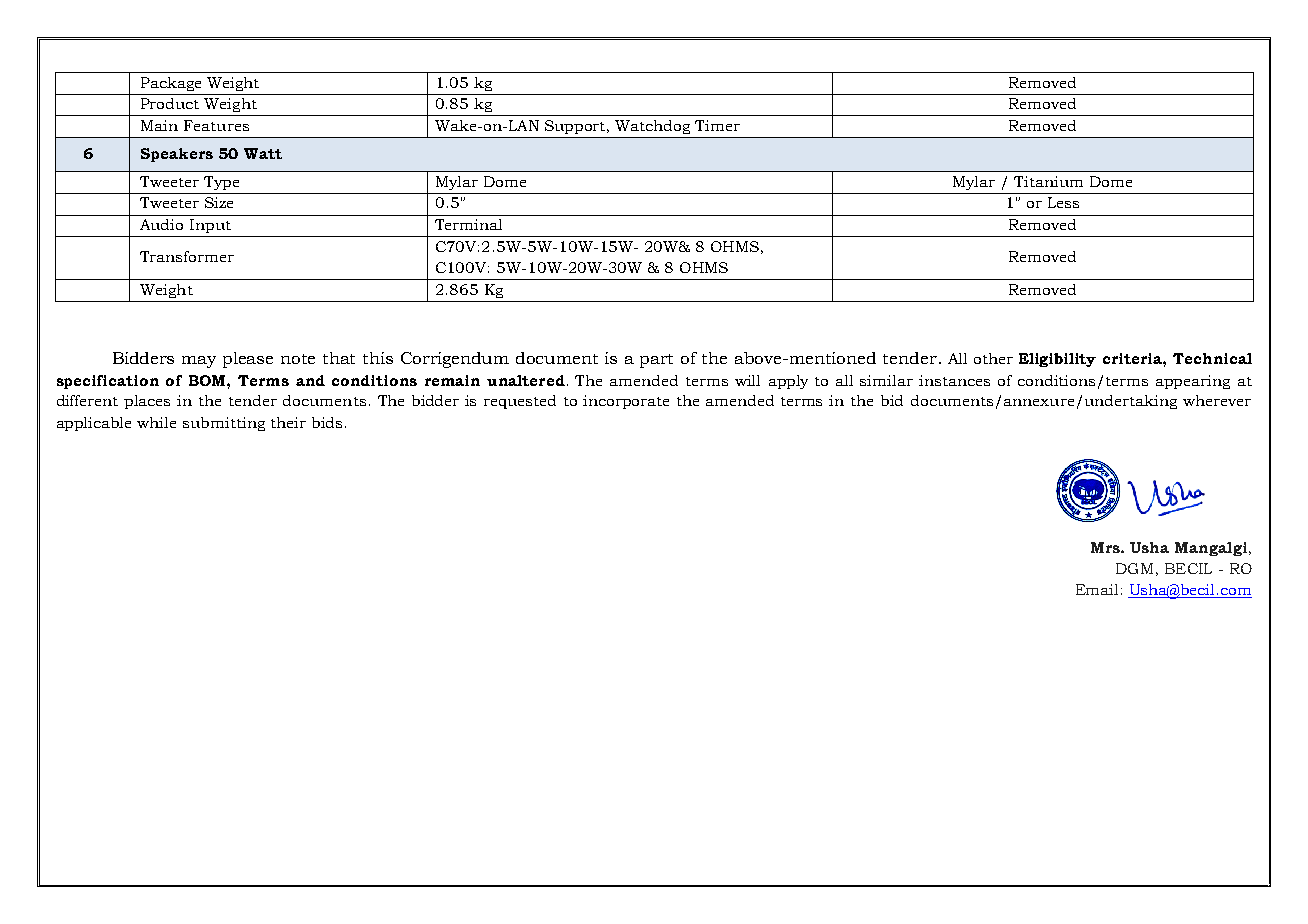  I want to click on part, so click(656, 361).
